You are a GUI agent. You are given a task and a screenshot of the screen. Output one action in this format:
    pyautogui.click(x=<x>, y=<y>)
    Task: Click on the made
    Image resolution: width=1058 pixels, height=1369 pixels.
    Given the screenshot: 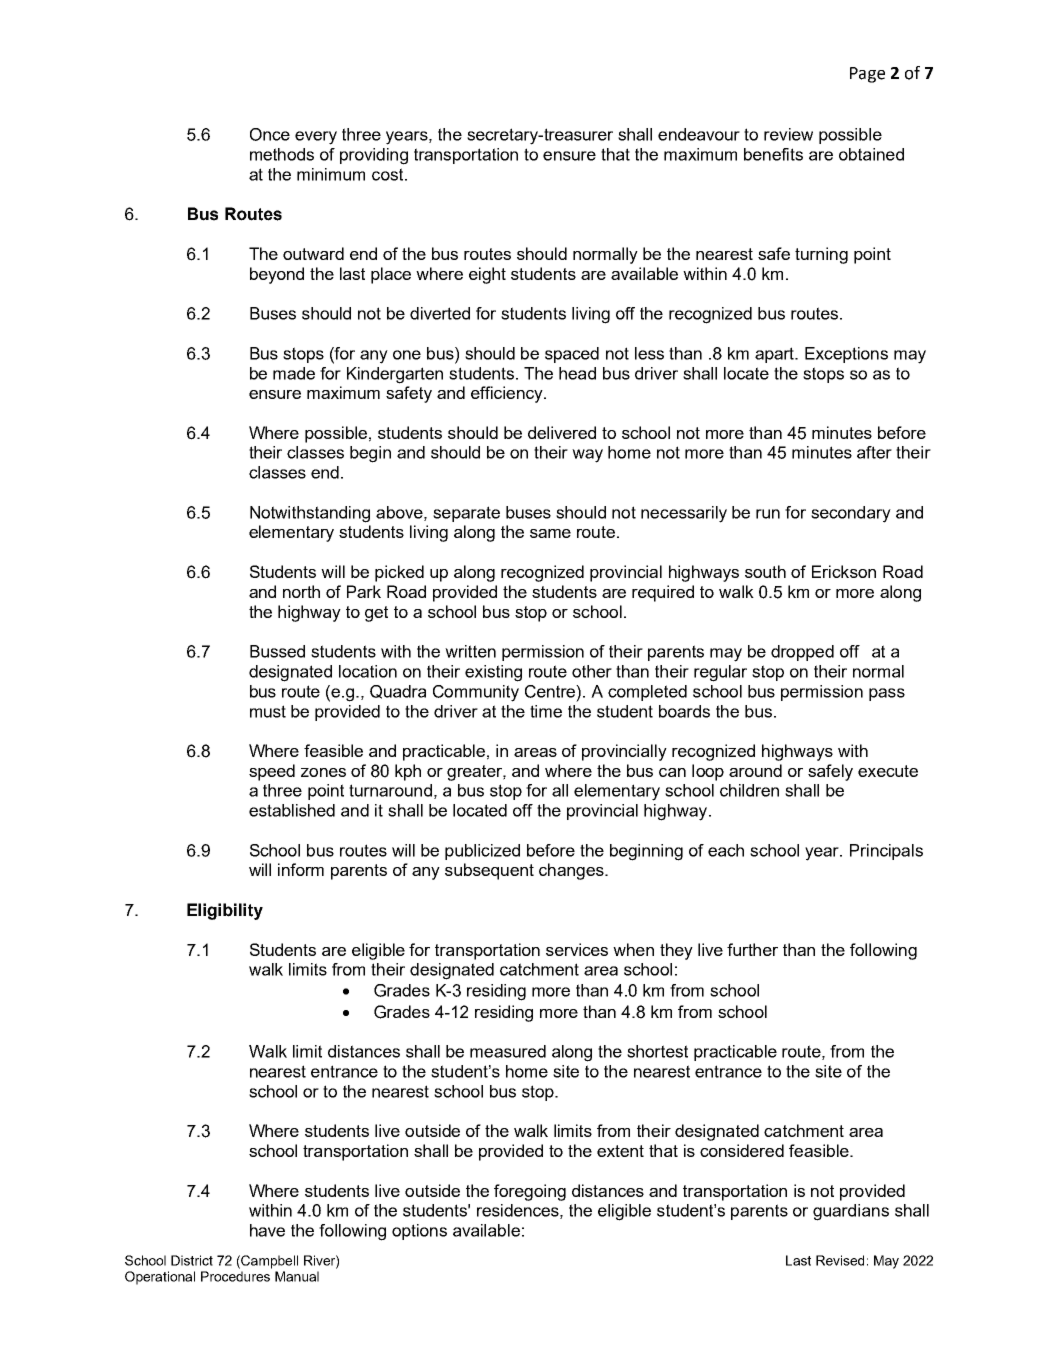 What is the action you would take?
    pyautogui.click(x=294, y=373)
